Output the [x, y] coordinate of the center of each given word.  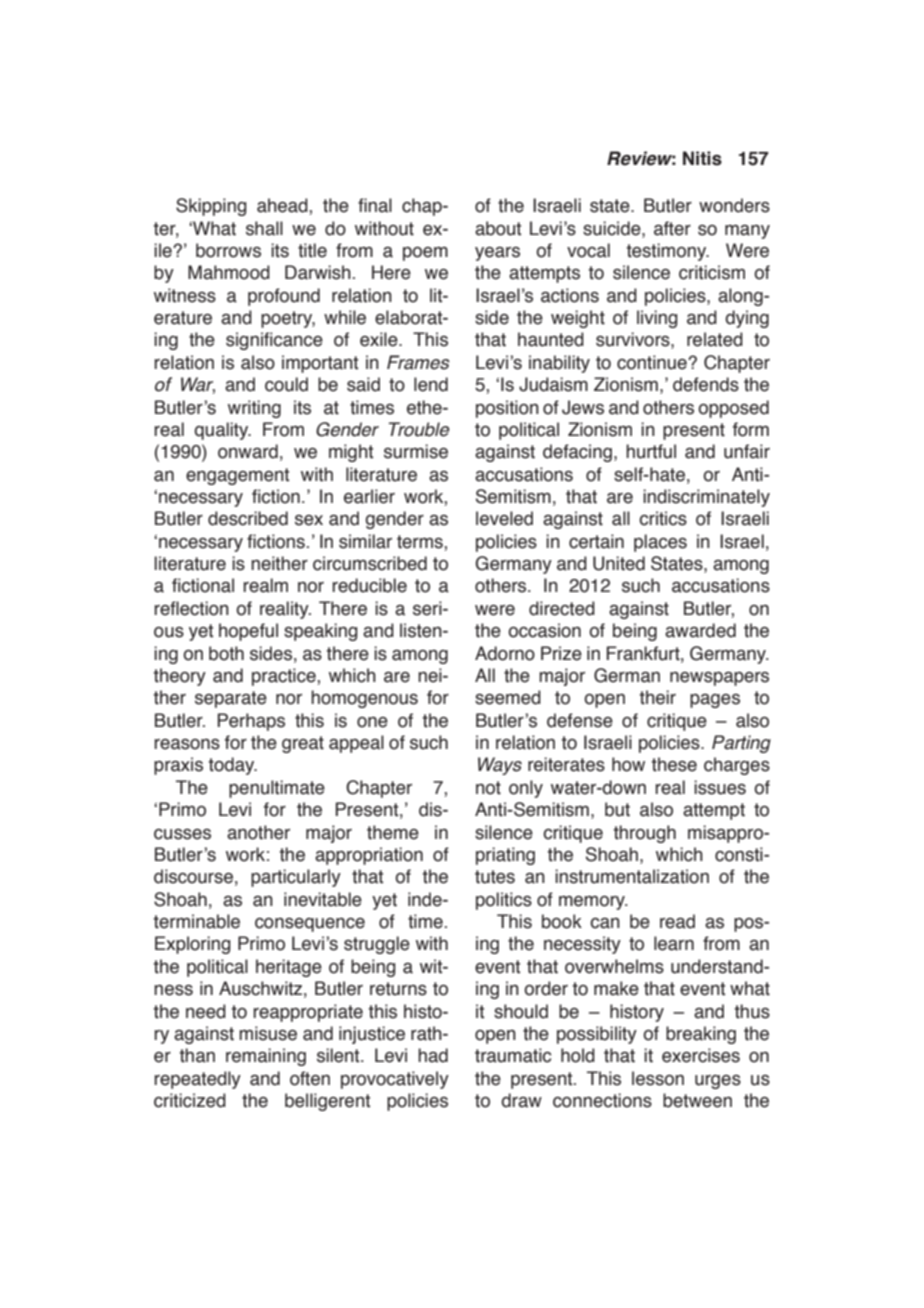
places [660, 543]
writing [254, 409]
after [672, 228]
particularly [296, 878]
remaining [266, 1057]
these [674, 764]
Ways [500, 766]
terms [421, 542]
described [248, 518]
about [498, 228]
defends [706, 384]
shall [264, 228]
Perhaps [251, 722]
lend [431, 384]
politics [504, 901]
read [677, 921]
